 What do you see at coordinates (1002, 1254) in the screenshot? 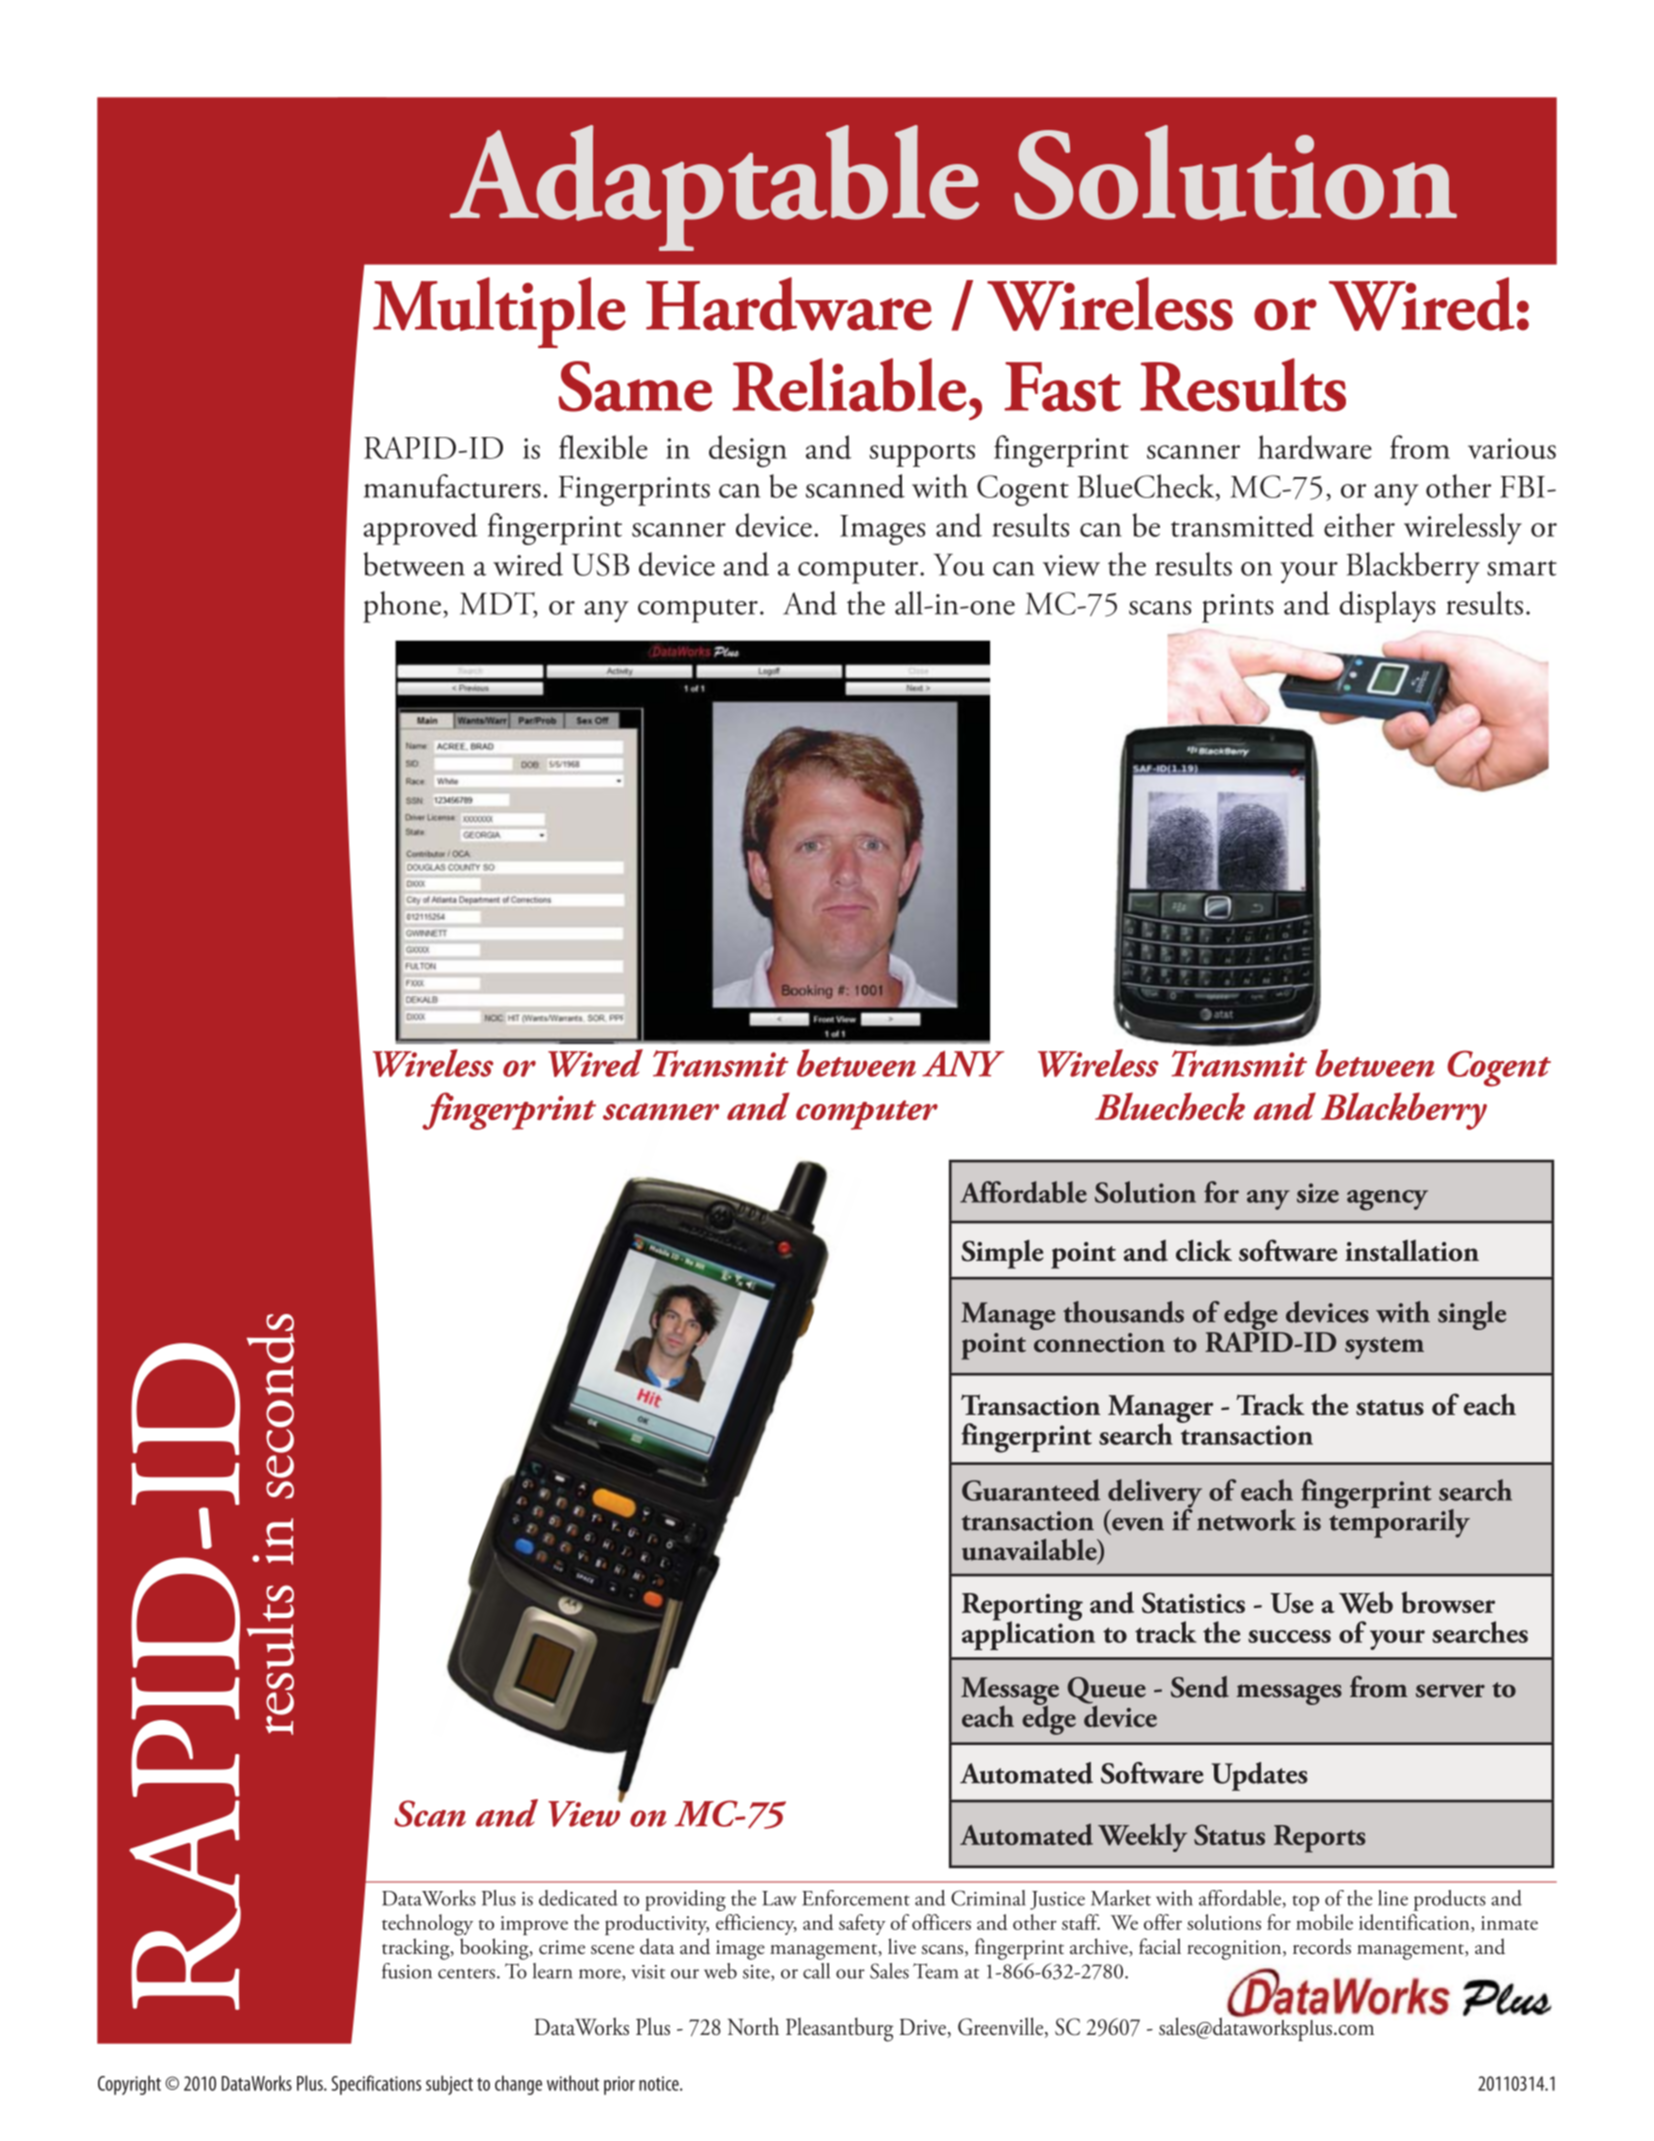
I see `Simple` at bounding box center [1002, 1254].
